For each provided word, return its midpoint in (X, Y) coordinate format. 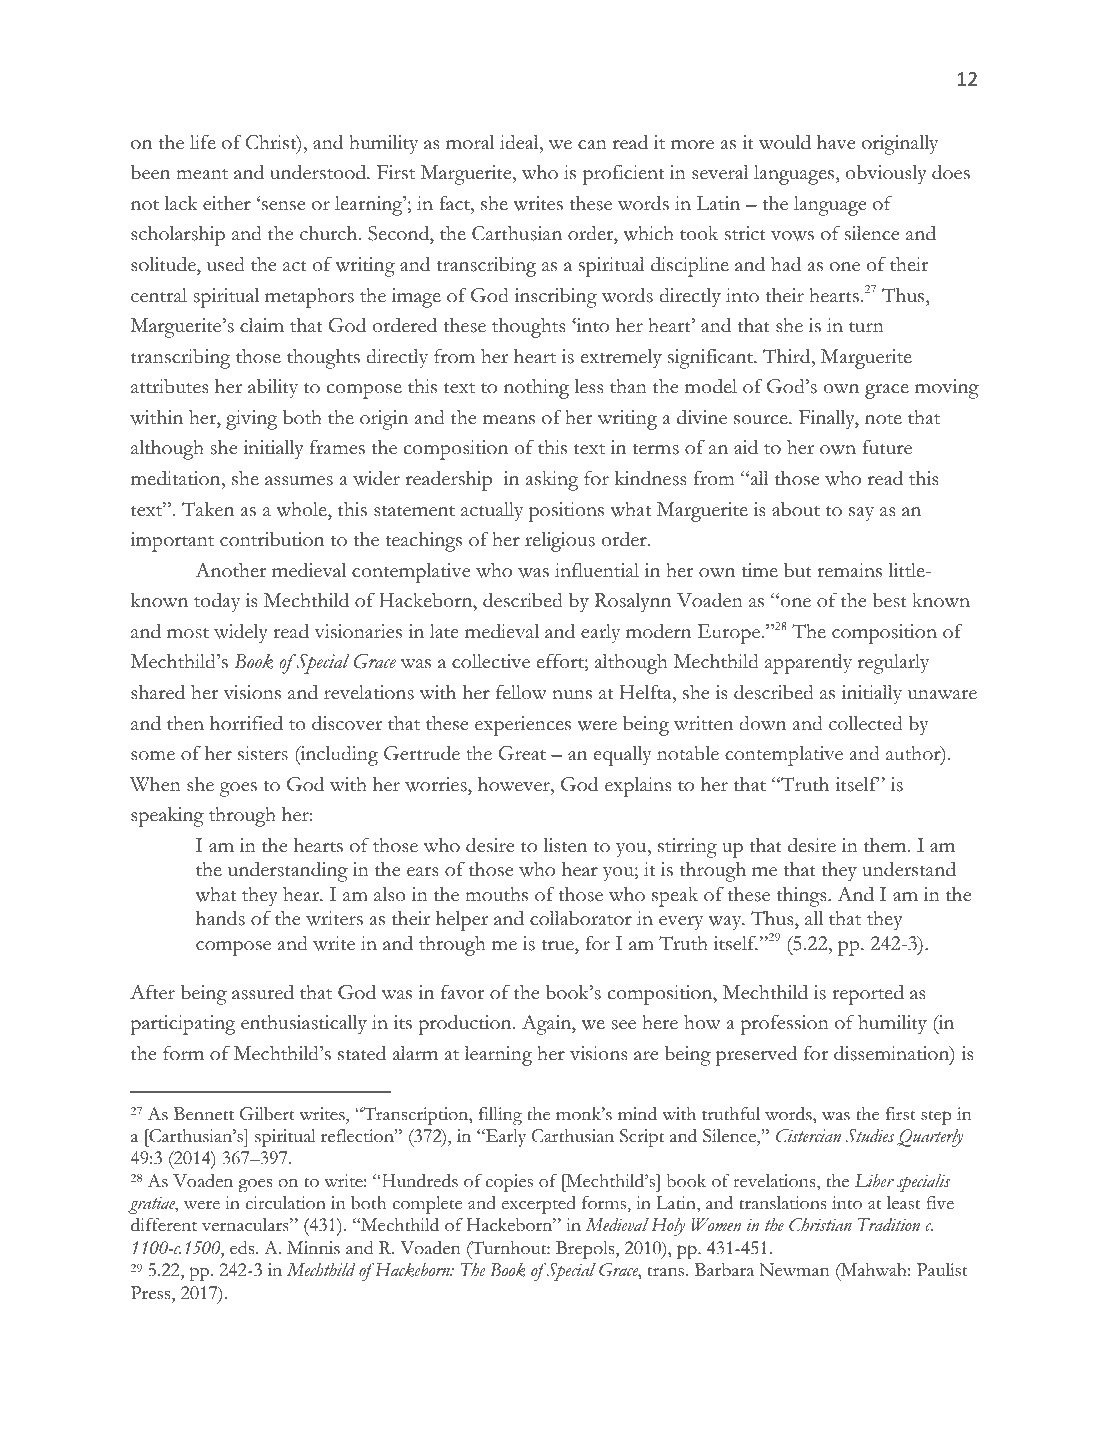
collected (866, 723)
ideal (520, 142)
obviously (886, 175)
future (887, 447)
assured (263, 992)
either (227, 203)
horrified (246, 723)
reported (868, 994)
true (559, 945)
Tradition (889, 1225)
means (509, 420)
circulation (286, 1203)
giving (251, 420)
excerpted (539, 1205)
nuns (572, 695)
